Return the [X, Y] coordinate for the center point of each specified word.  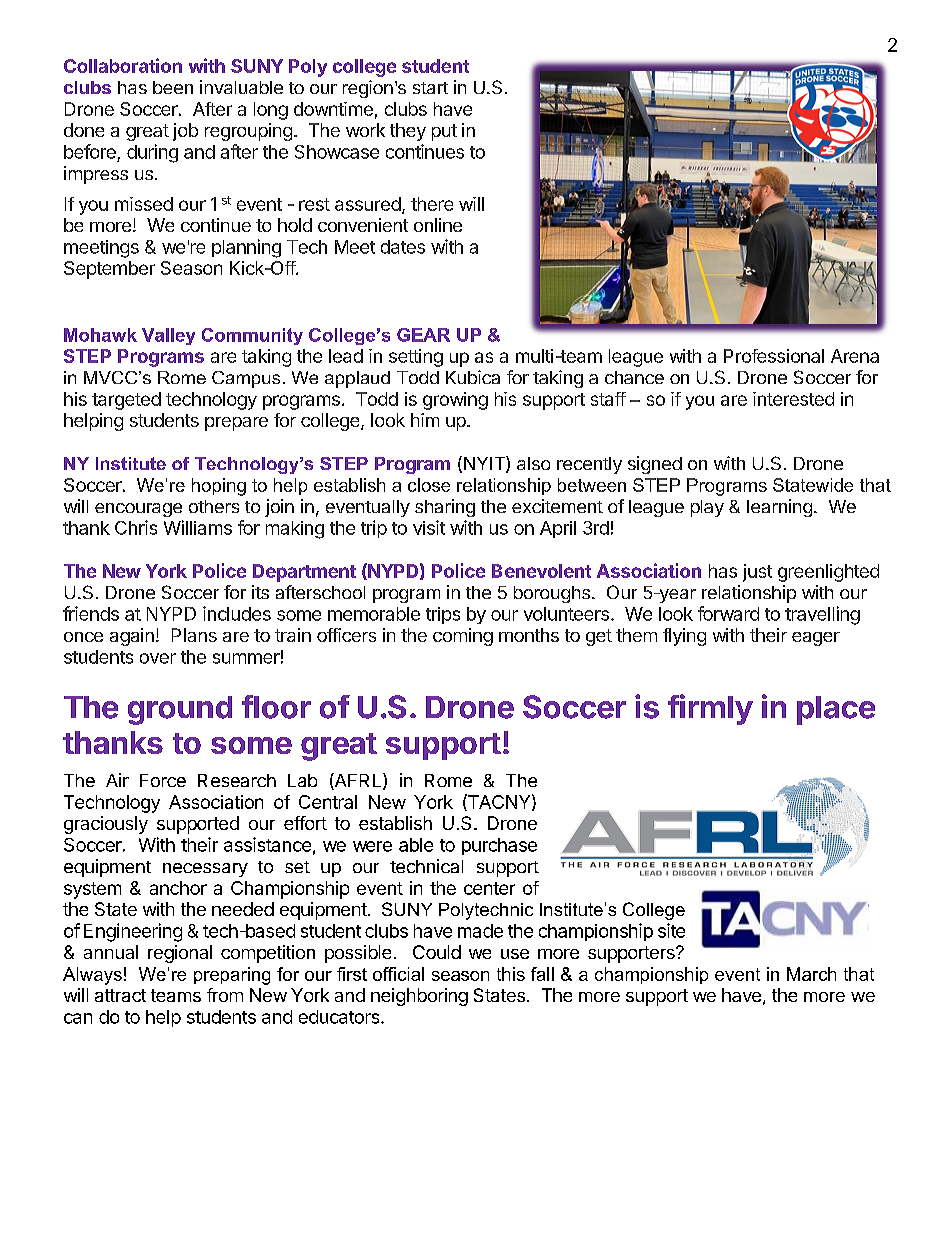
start [430, 88]
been [173, 87]
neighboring [419, 997]
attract [120, 995]
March [811, 974]
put [444, 132]
